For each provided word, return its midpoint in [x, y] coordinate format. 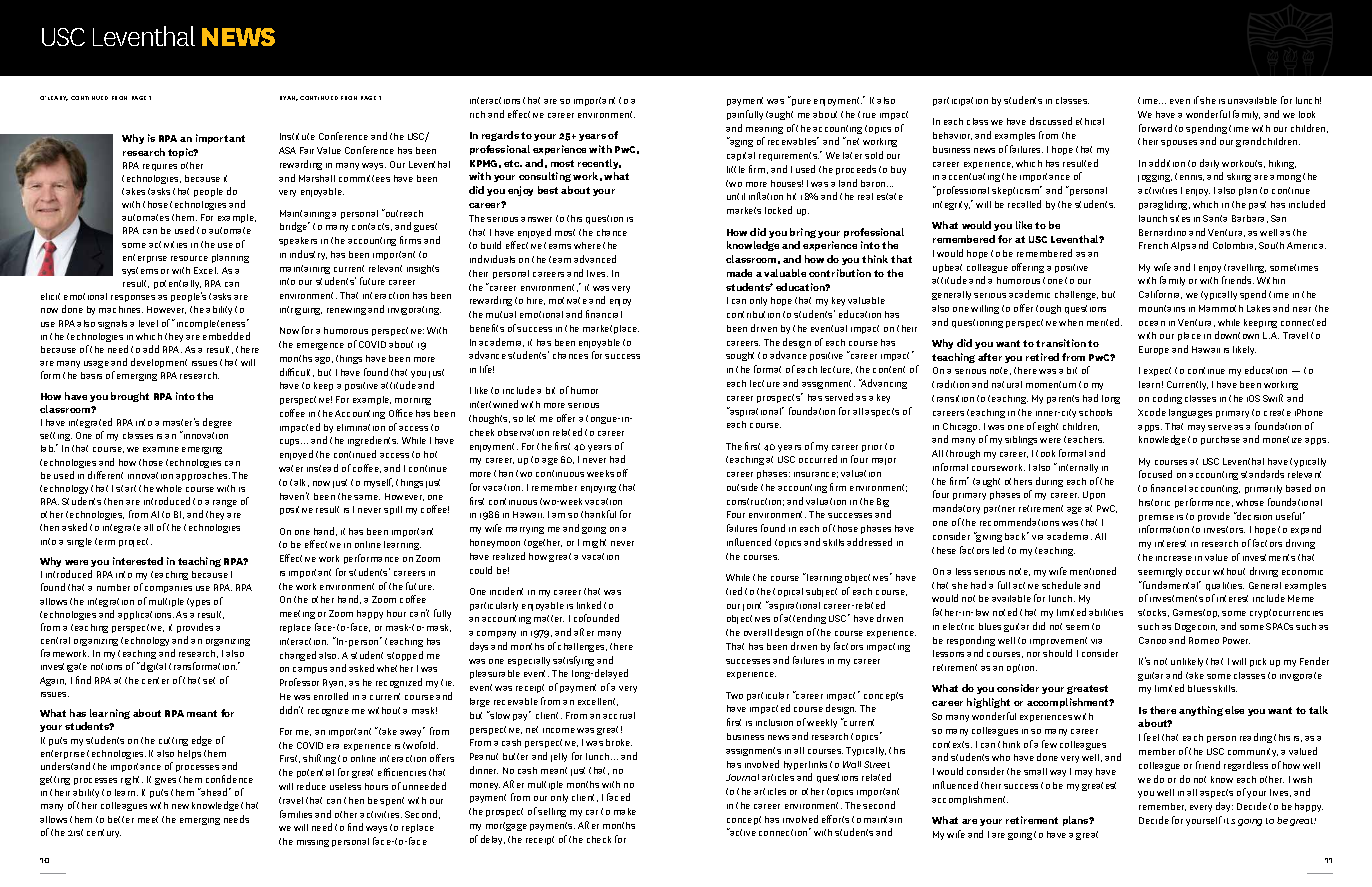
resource [189, 258]
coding [1167, 399]
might [594, 543]
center [155, 680]
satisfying [573, 661]
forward [1155, 128]
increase [1174, 558]
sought [740, 356]
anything [1201, 711]
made [739, 273]
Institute [297, 136]
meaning [764, 130]
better [121, 819]
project [135, 542]
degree [217, 423]
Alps [1180, 246]
